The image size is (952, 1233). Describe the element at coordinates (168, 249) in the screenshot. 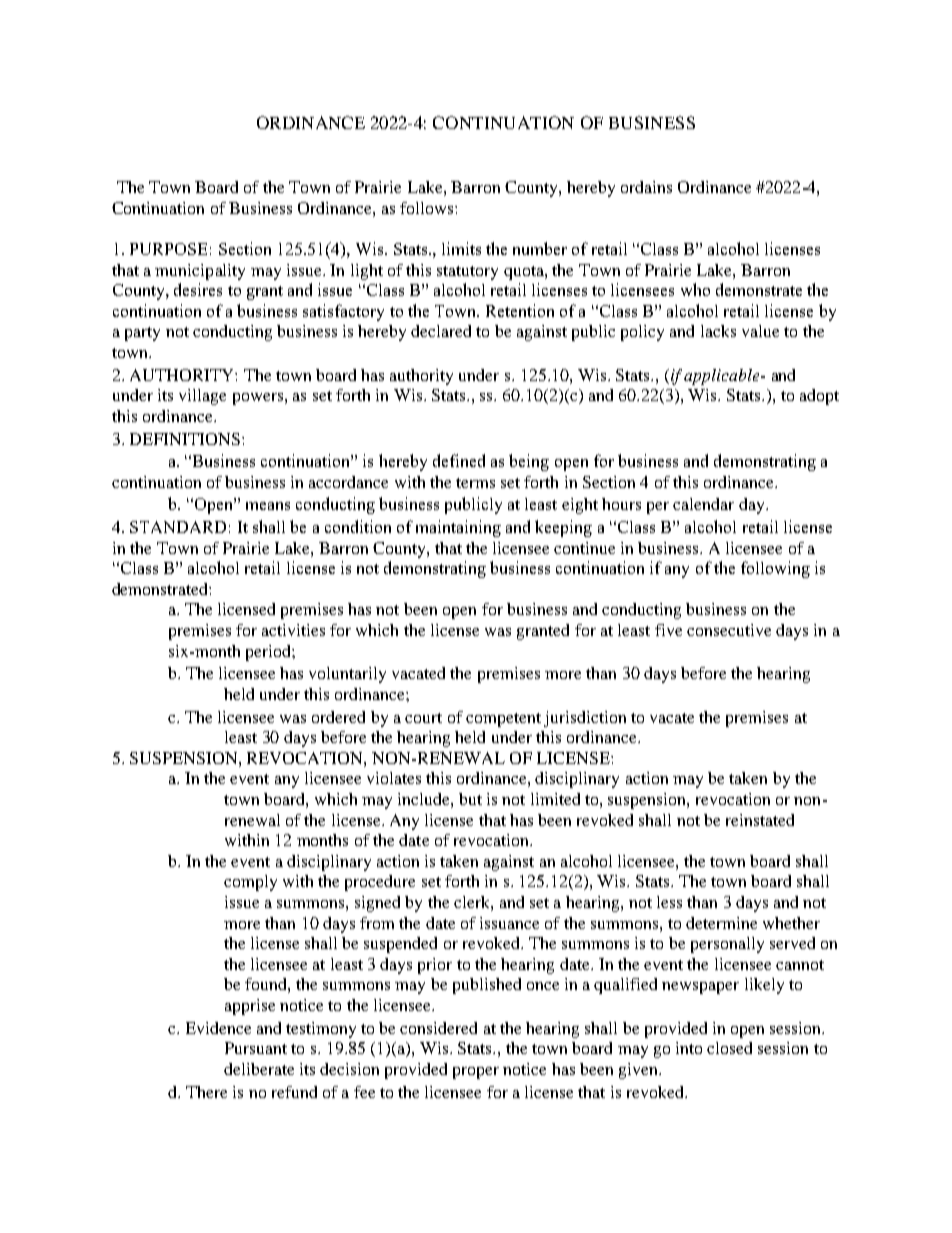

I see `PURPOSE` at that location.
